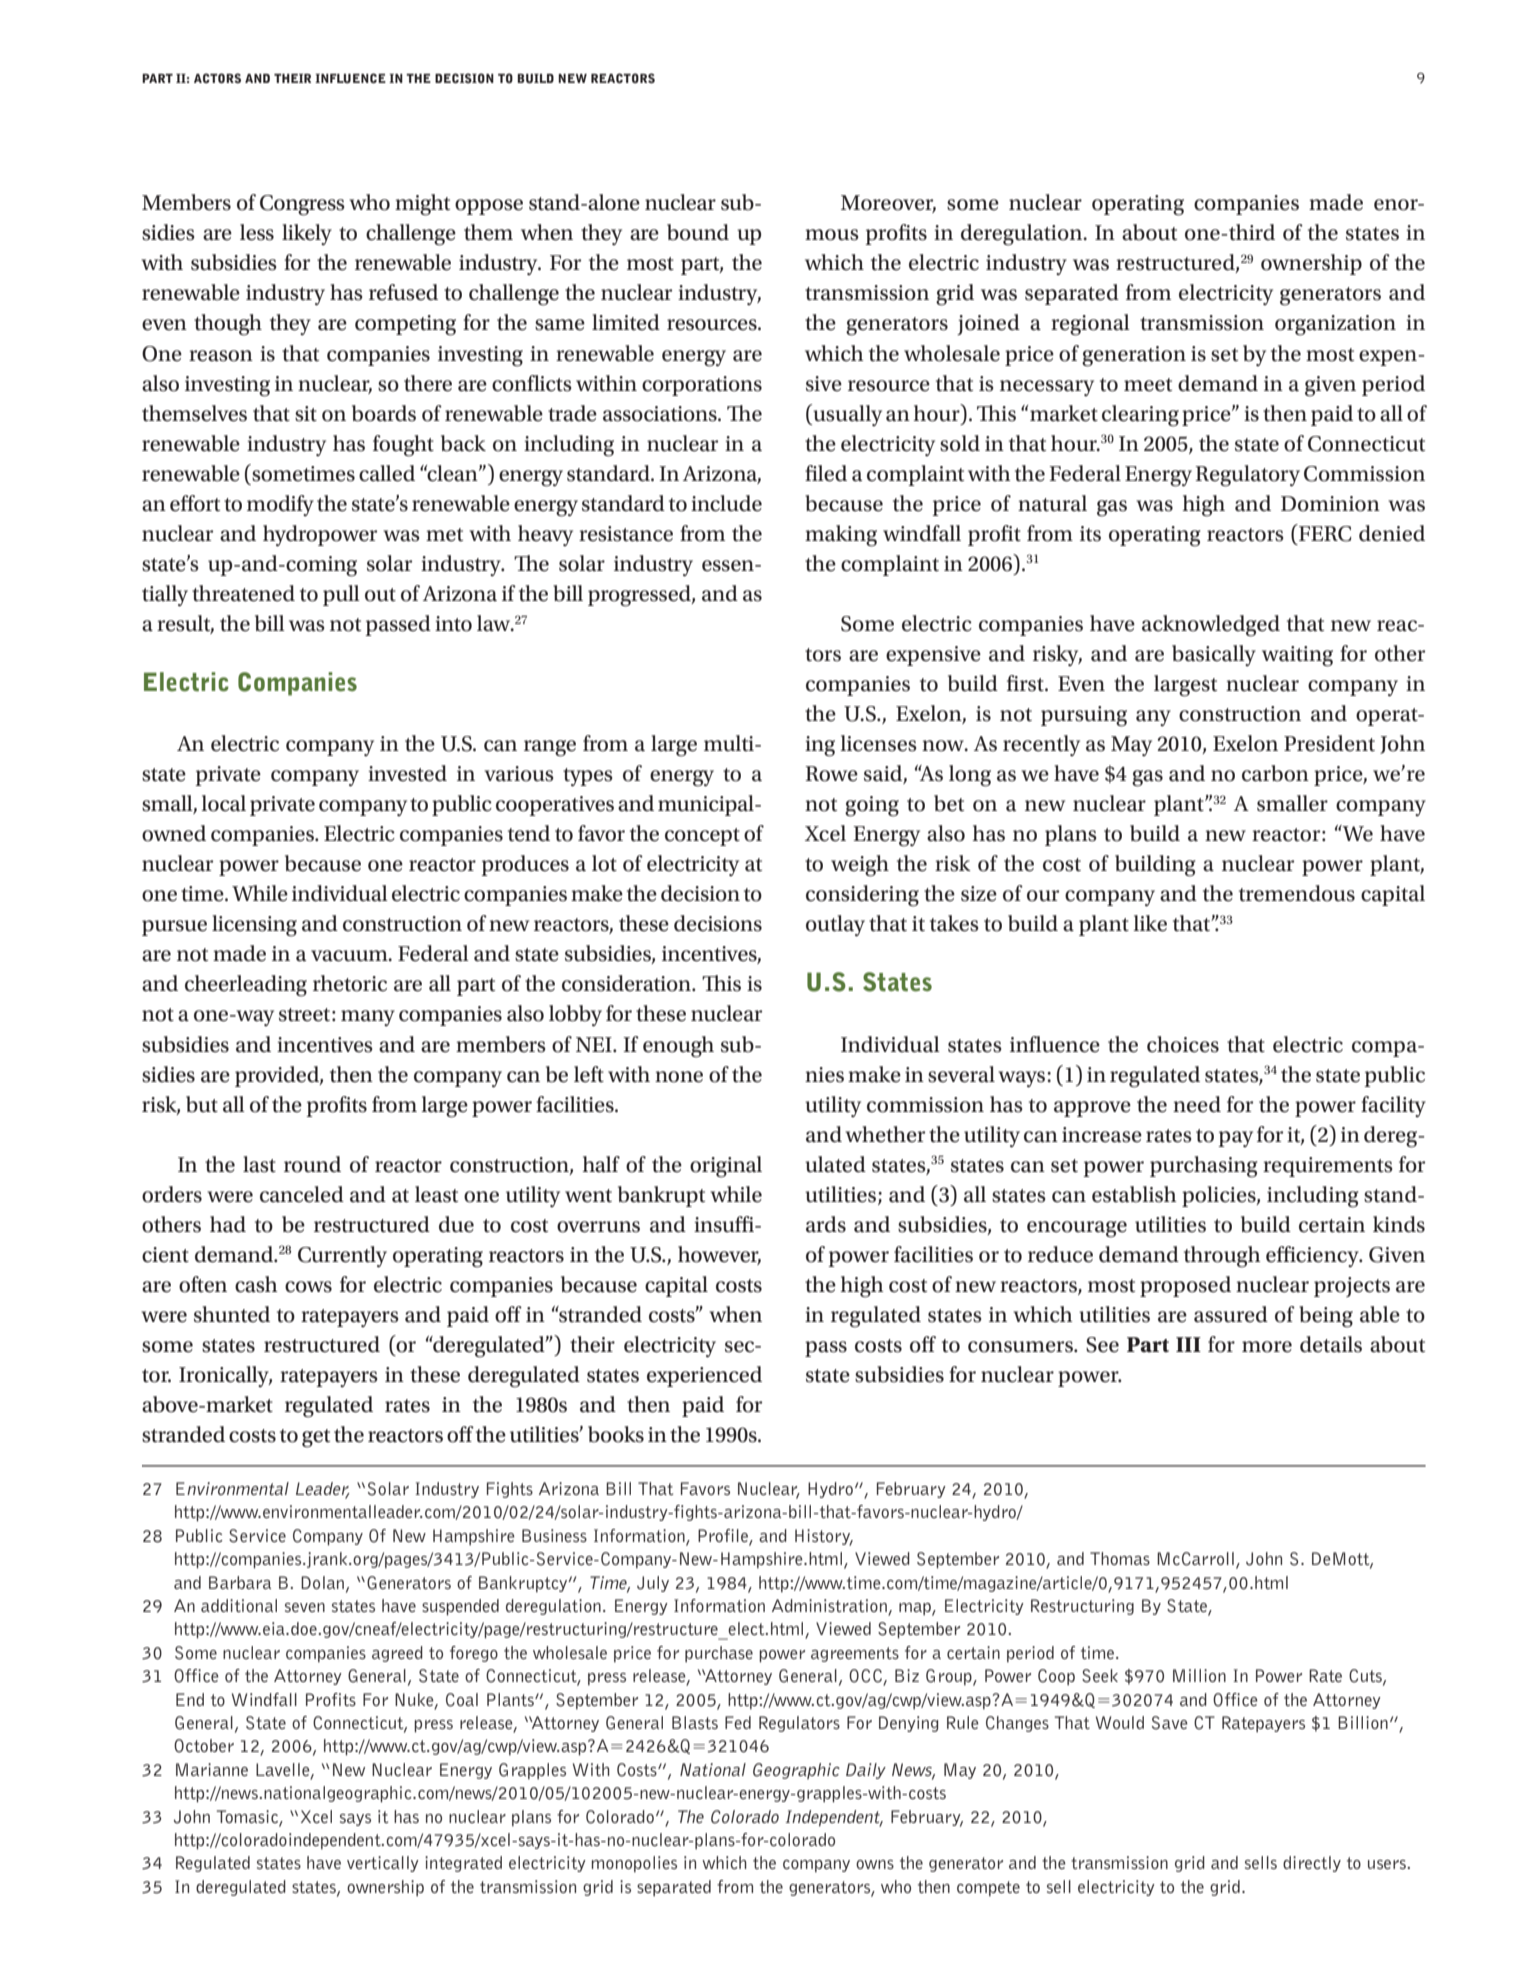 The height and width of the image is (1983, 1532). I want to click on bound, so click(698, 232).
